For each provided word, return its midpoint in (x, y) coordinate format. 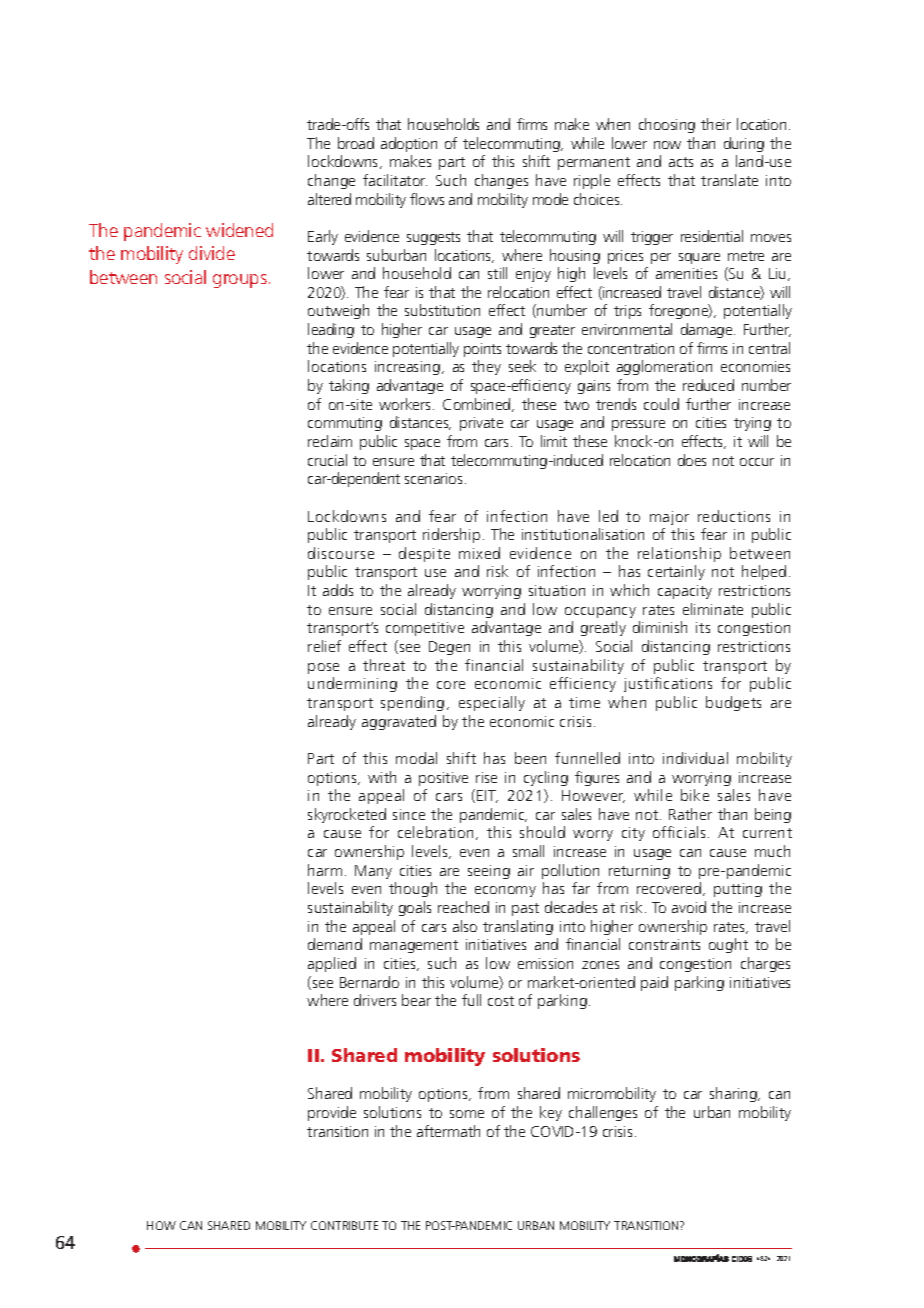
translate (729, 180)
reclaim (330, 441)
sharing (734, 1094)
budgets (733, 703)
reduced (708, 385)
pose (323, 668)
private (481, 424)
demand (335, 944)
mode (550, 199)
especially (492, 703)
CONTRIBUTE (344, 1225)
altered (329, 199)
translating (518, 927)
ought (728, 945)
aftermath (448, 1131)
